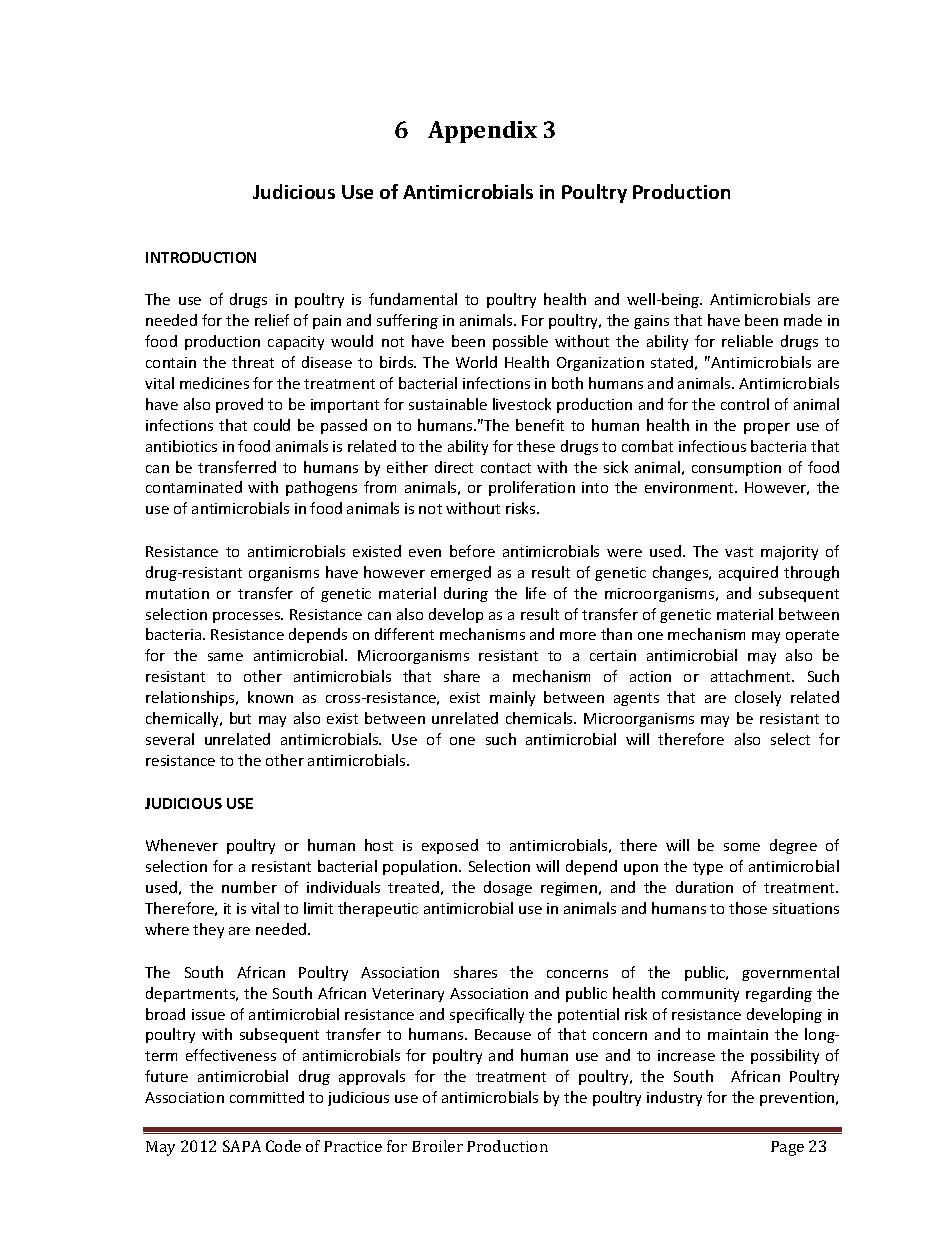 This screenshot has width=952, height=1233. What do you see at coordinates (267, 1097) in the screenshot?
I see `committed` at bounding box center [267, 1097].
